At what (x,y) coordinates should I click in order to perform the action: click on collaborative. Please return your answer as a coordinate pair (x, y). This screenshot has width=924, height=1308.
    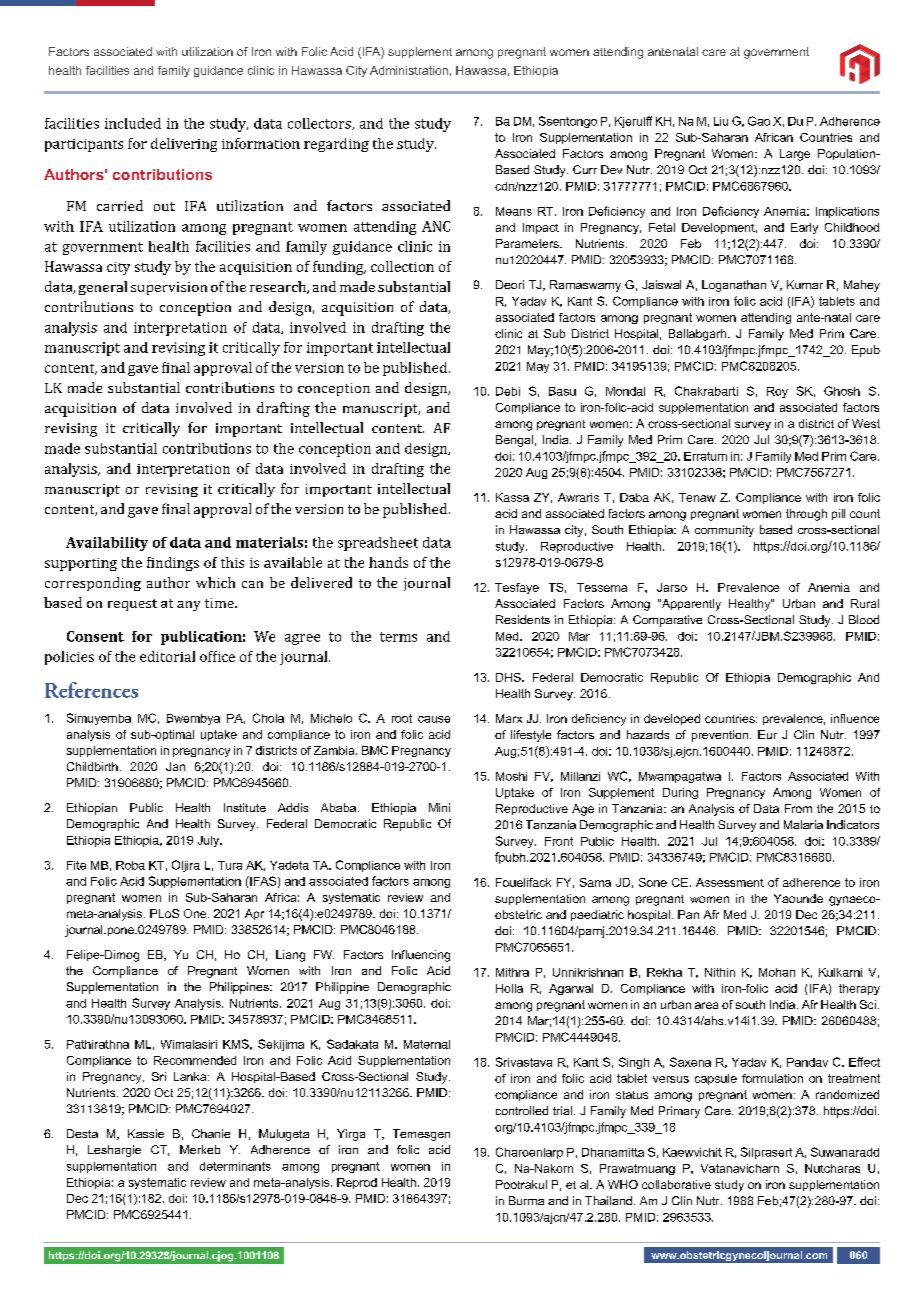
    Looking at the image, I should click on (676, 1184).
